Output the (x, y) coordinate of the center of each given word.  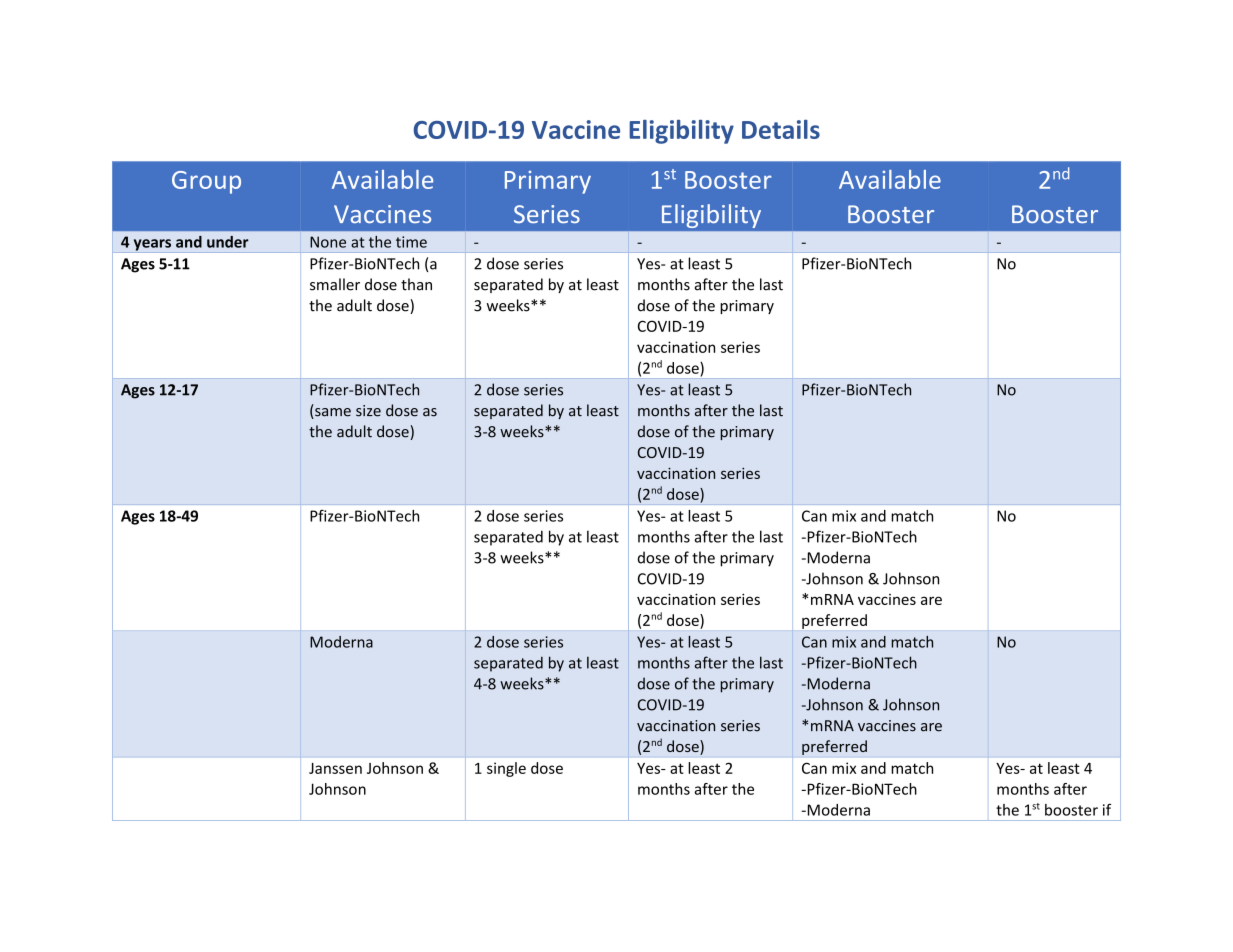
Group (206, 182)
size (368, 411)
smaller (335, 284)
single (506, 769)
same (332, 413)
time (411, 242)
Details (781, 129)
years (152, 246)
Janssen (335, 768)
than (416, 284)
